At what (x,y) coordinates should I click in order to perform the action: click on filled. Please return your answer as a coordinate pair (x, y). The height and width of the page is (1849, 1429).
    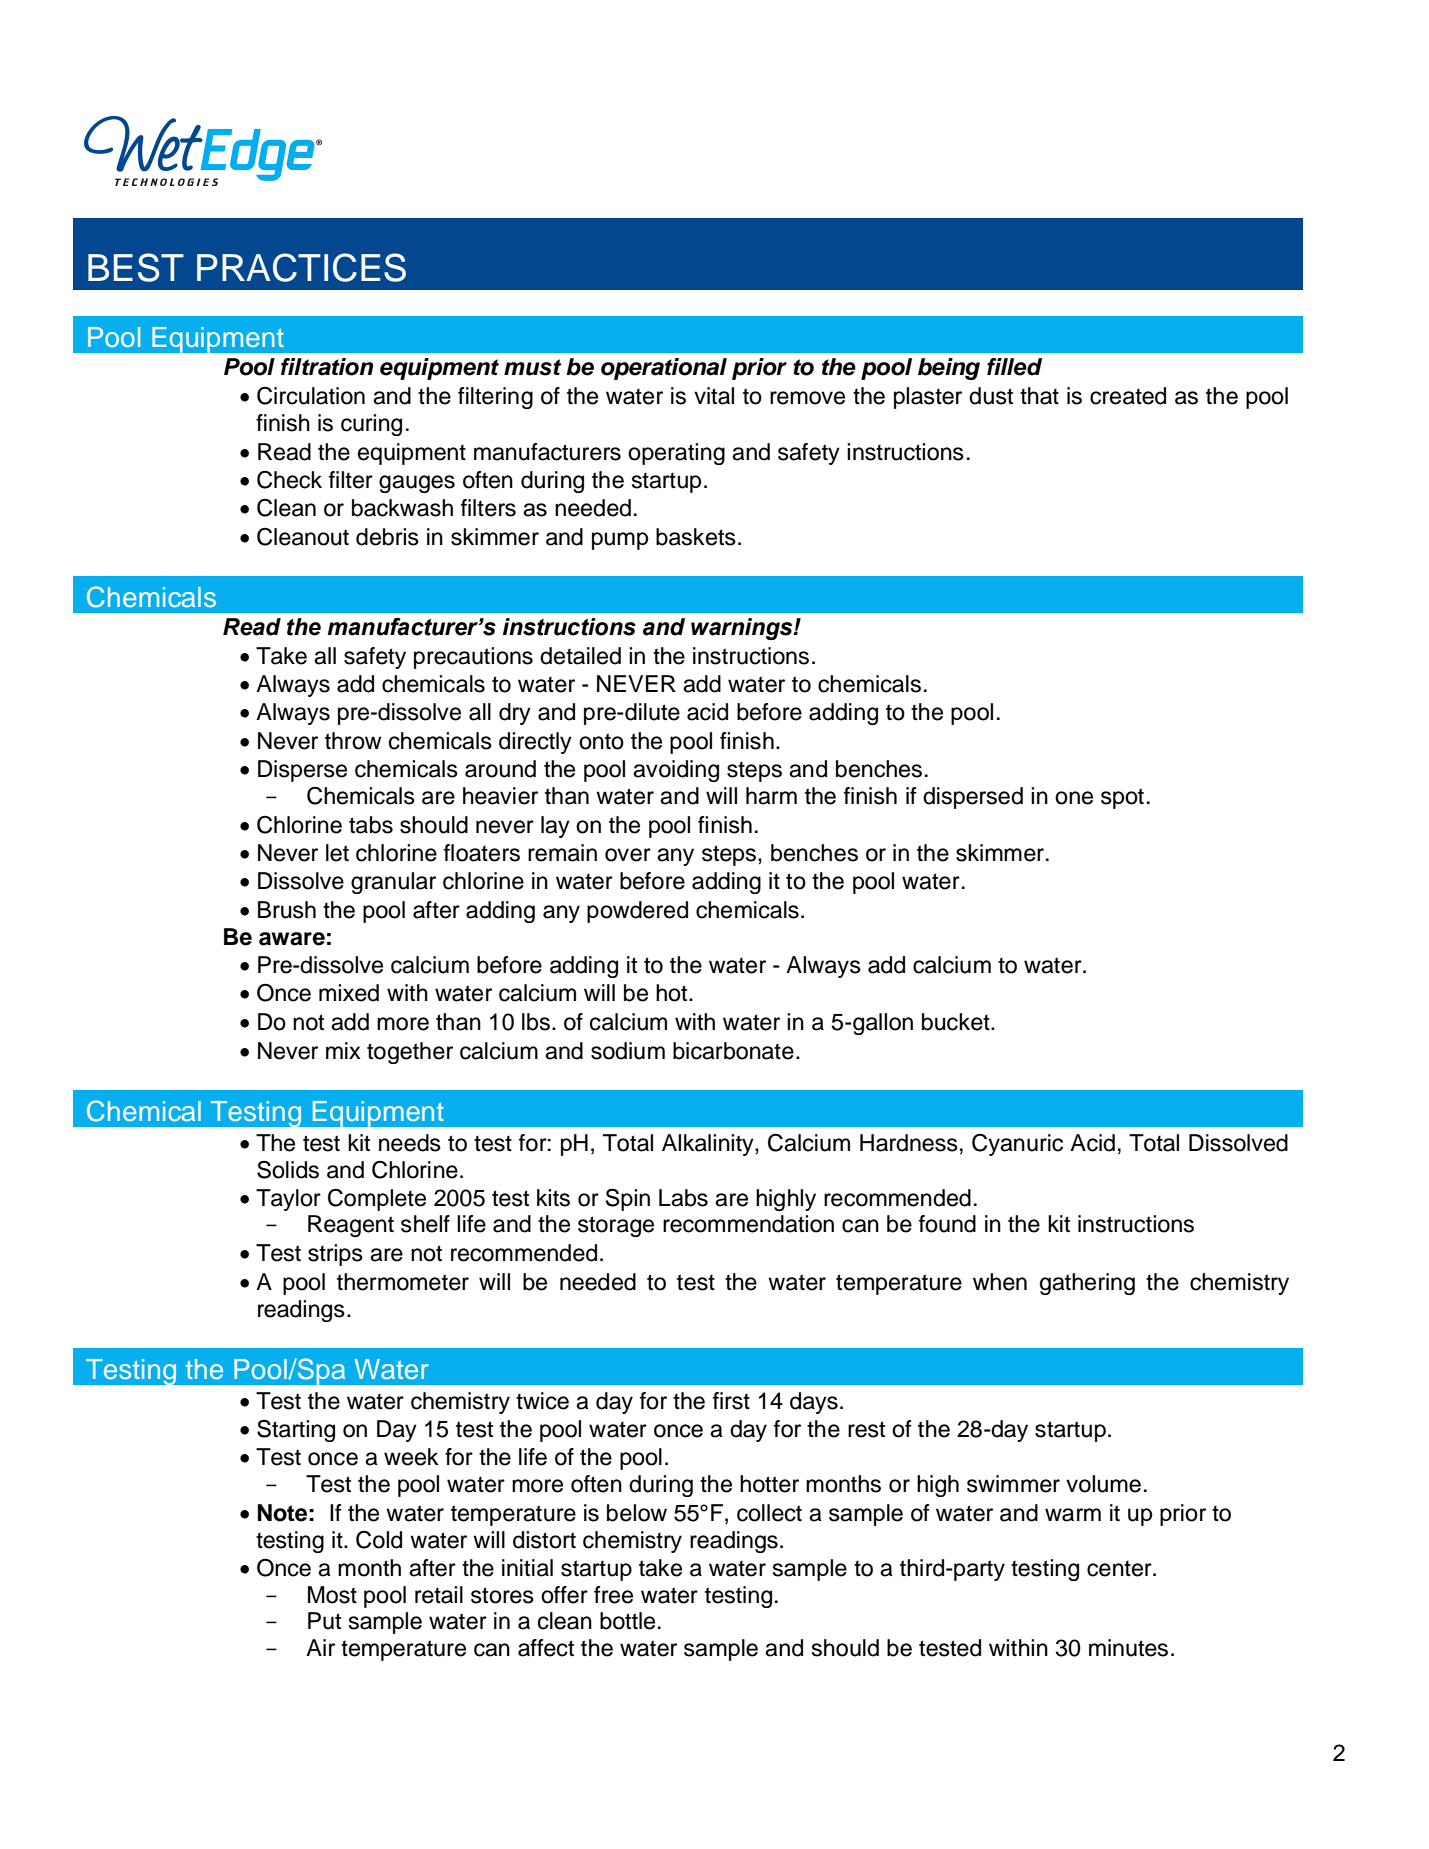
    Looking at the image, I should click on (1014, 367).
